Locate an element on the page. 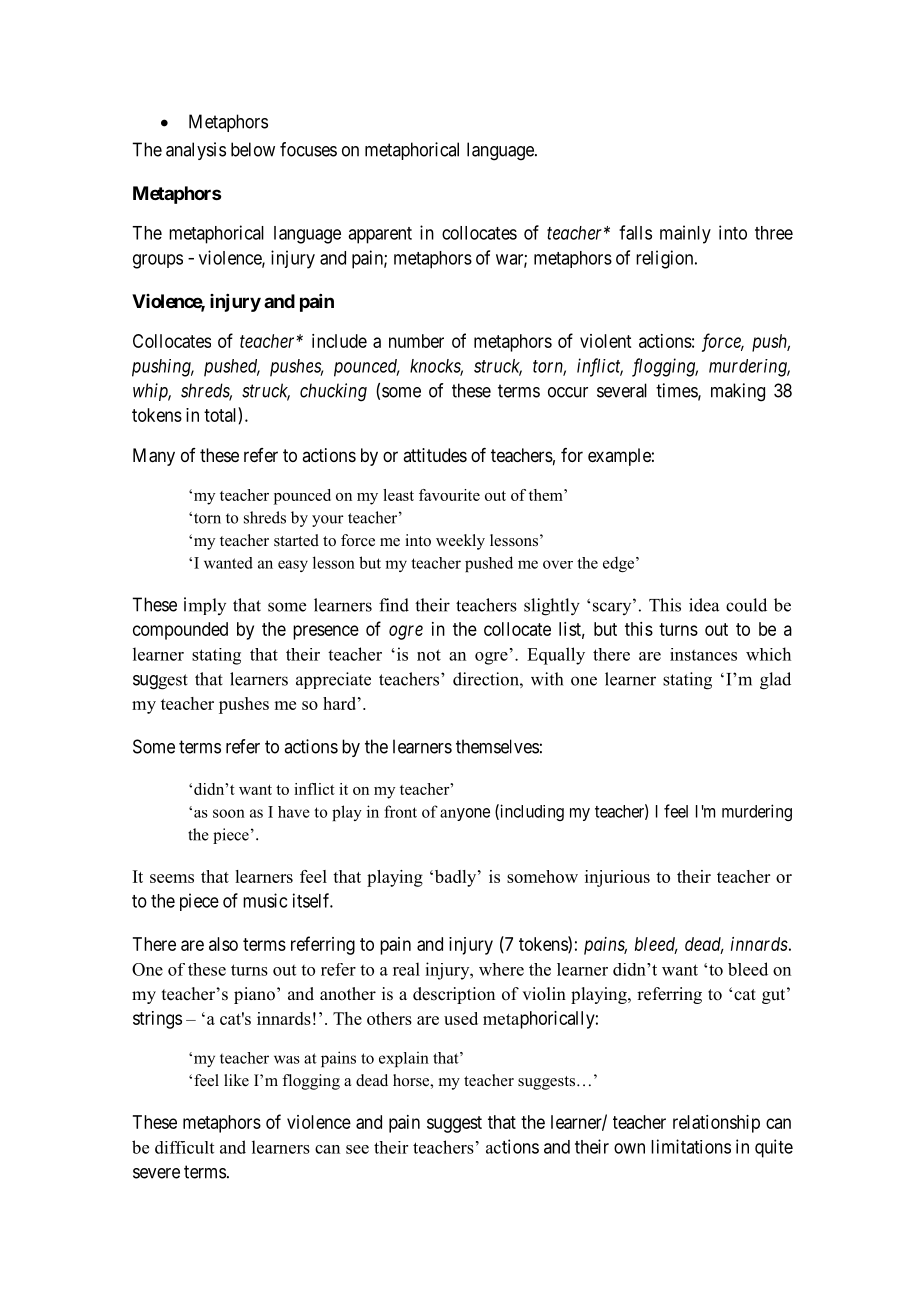  badly is located at coordinates (455, 878).
